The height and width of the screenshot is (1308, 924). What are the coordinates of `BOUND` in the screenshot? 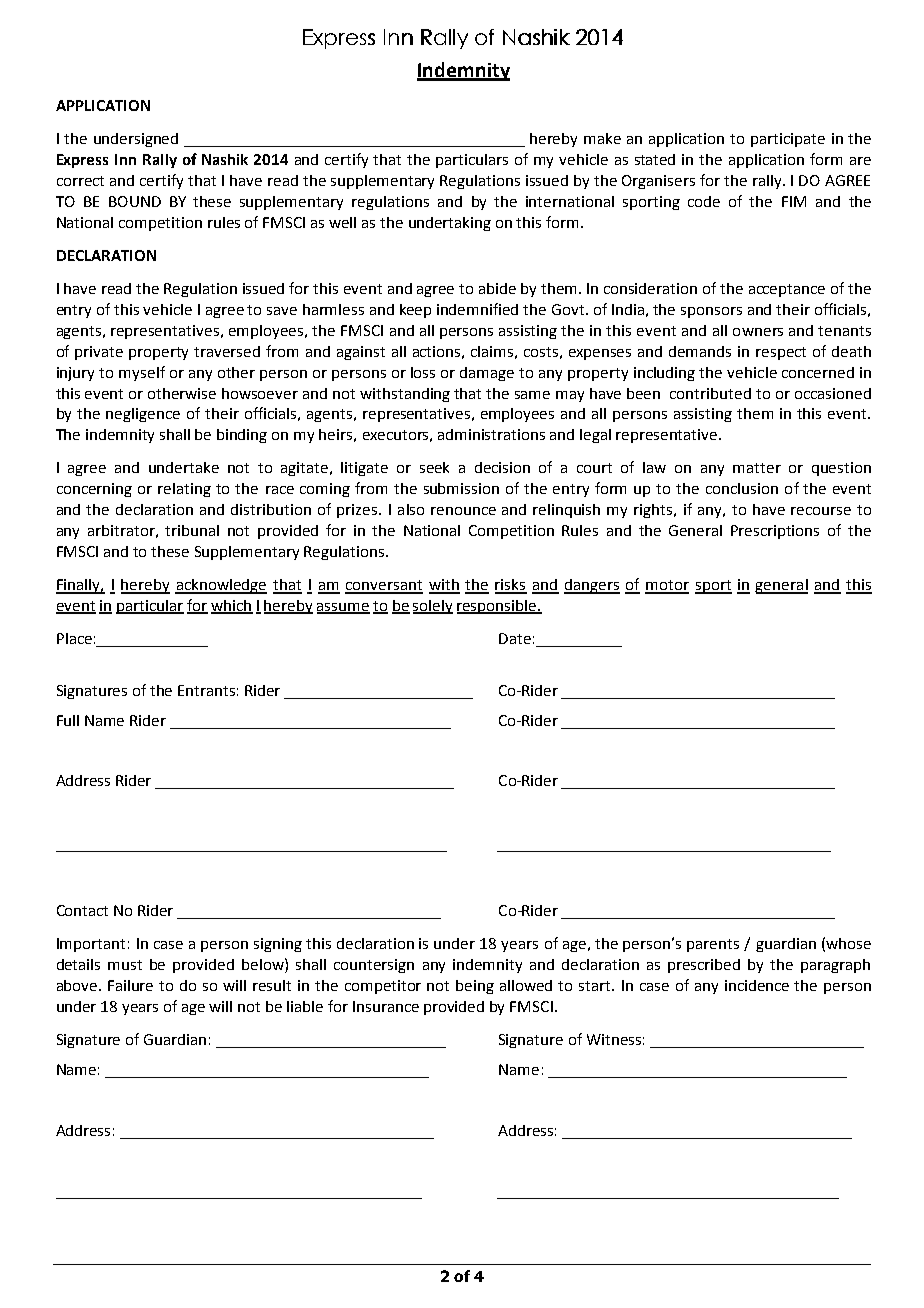 It's located at (135, 201).
